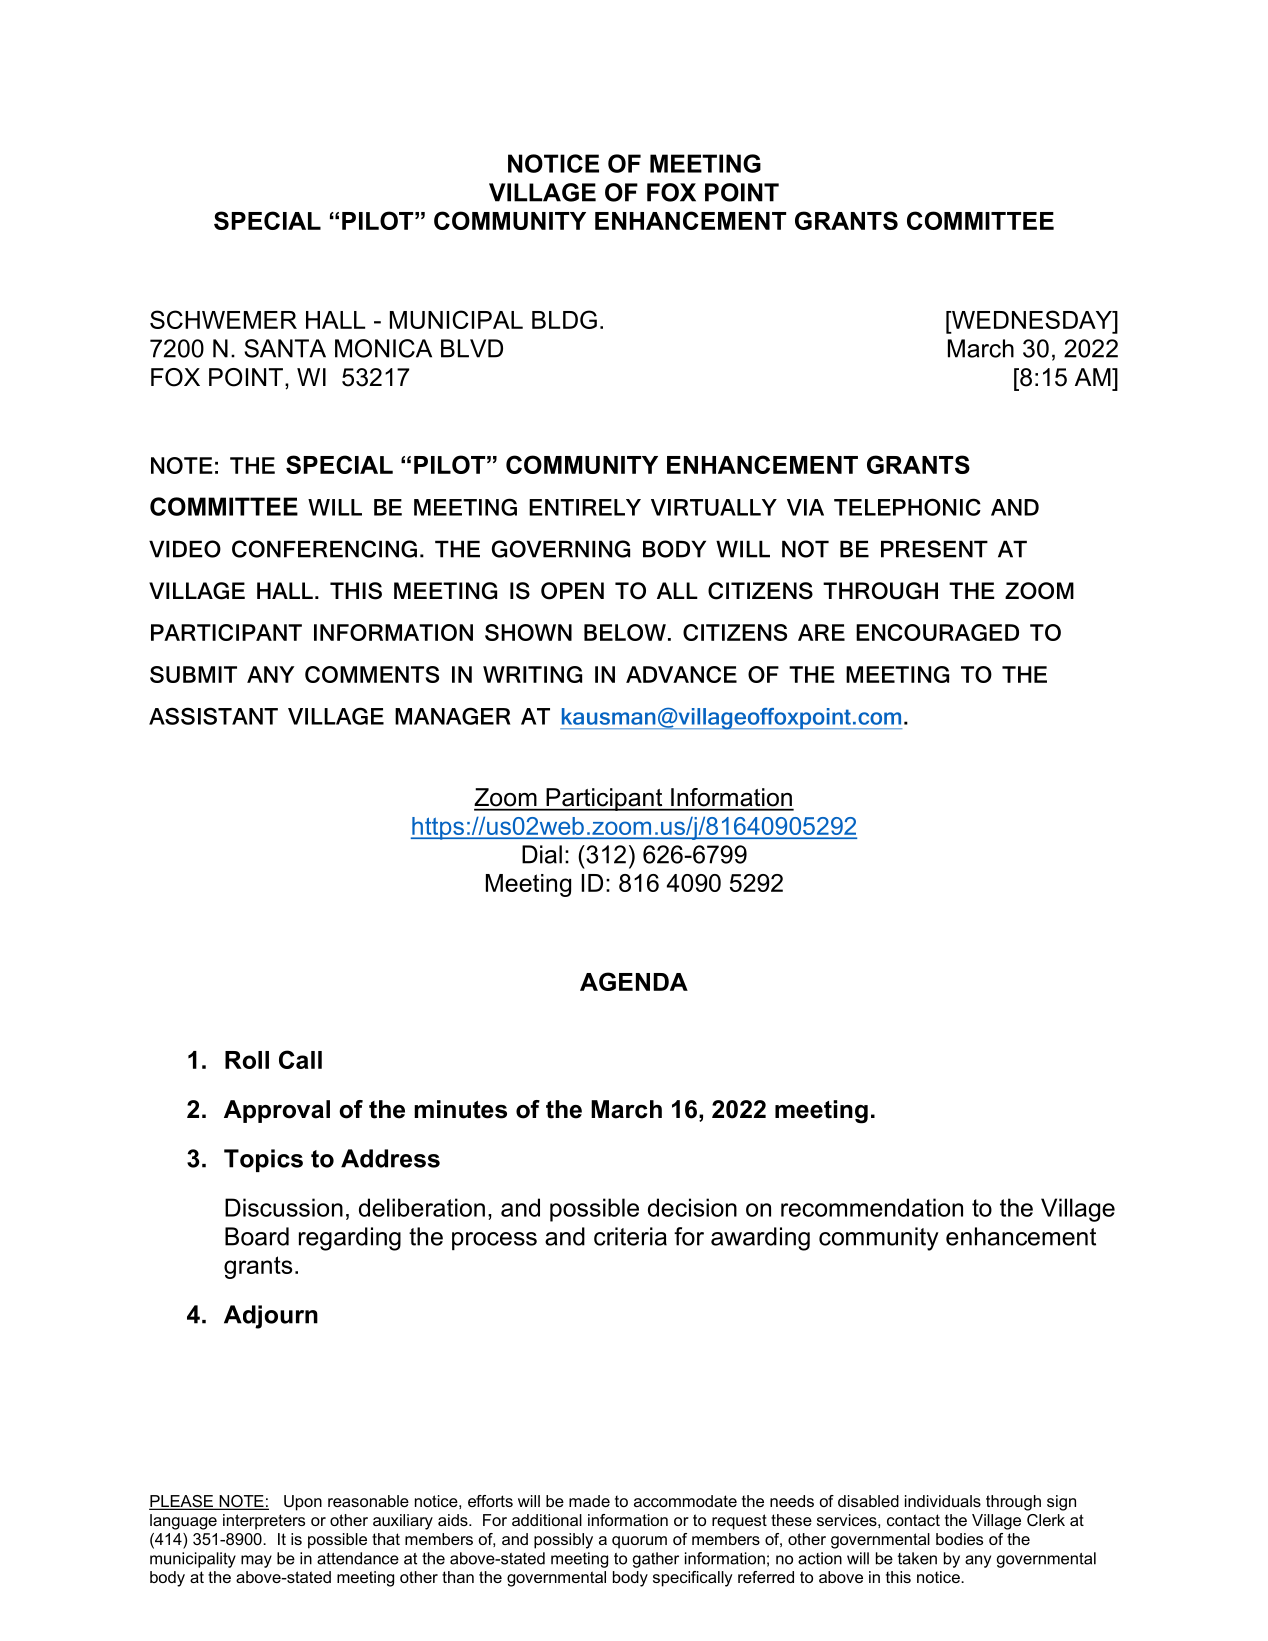 This screenshot has height=1641, width=1268. Describe the element at coordinates (1032, 319) in the screenshot. I see `WEDNESDAY` at that location.
